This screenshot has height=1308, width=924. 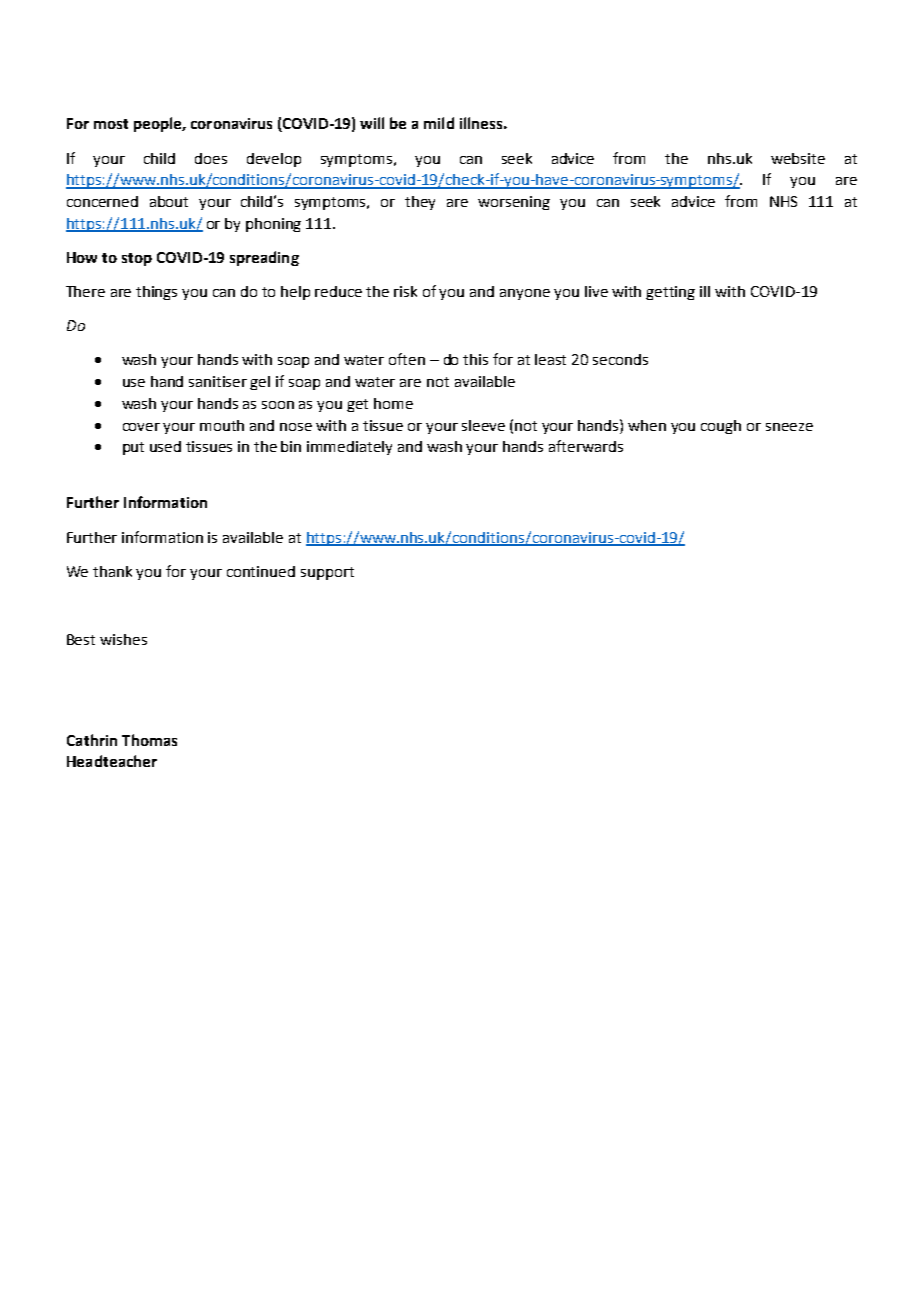 I want to click on does, so click(x=211, y=158).
